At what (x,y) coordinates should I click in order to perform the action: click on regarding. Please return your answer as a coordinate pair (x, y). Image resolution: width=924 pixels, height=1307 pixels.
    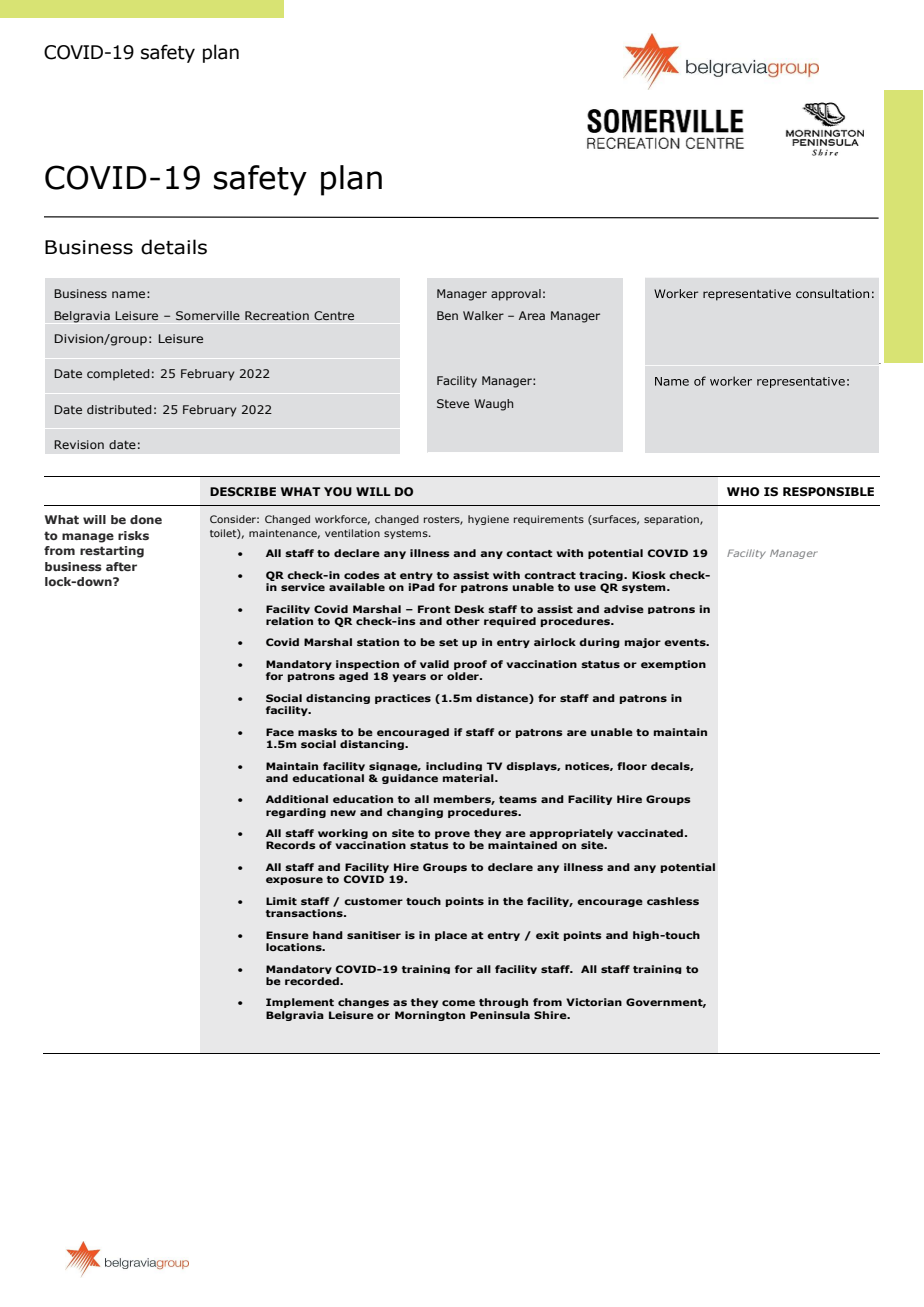
    Looking at the image, I should click on (296, 813).
